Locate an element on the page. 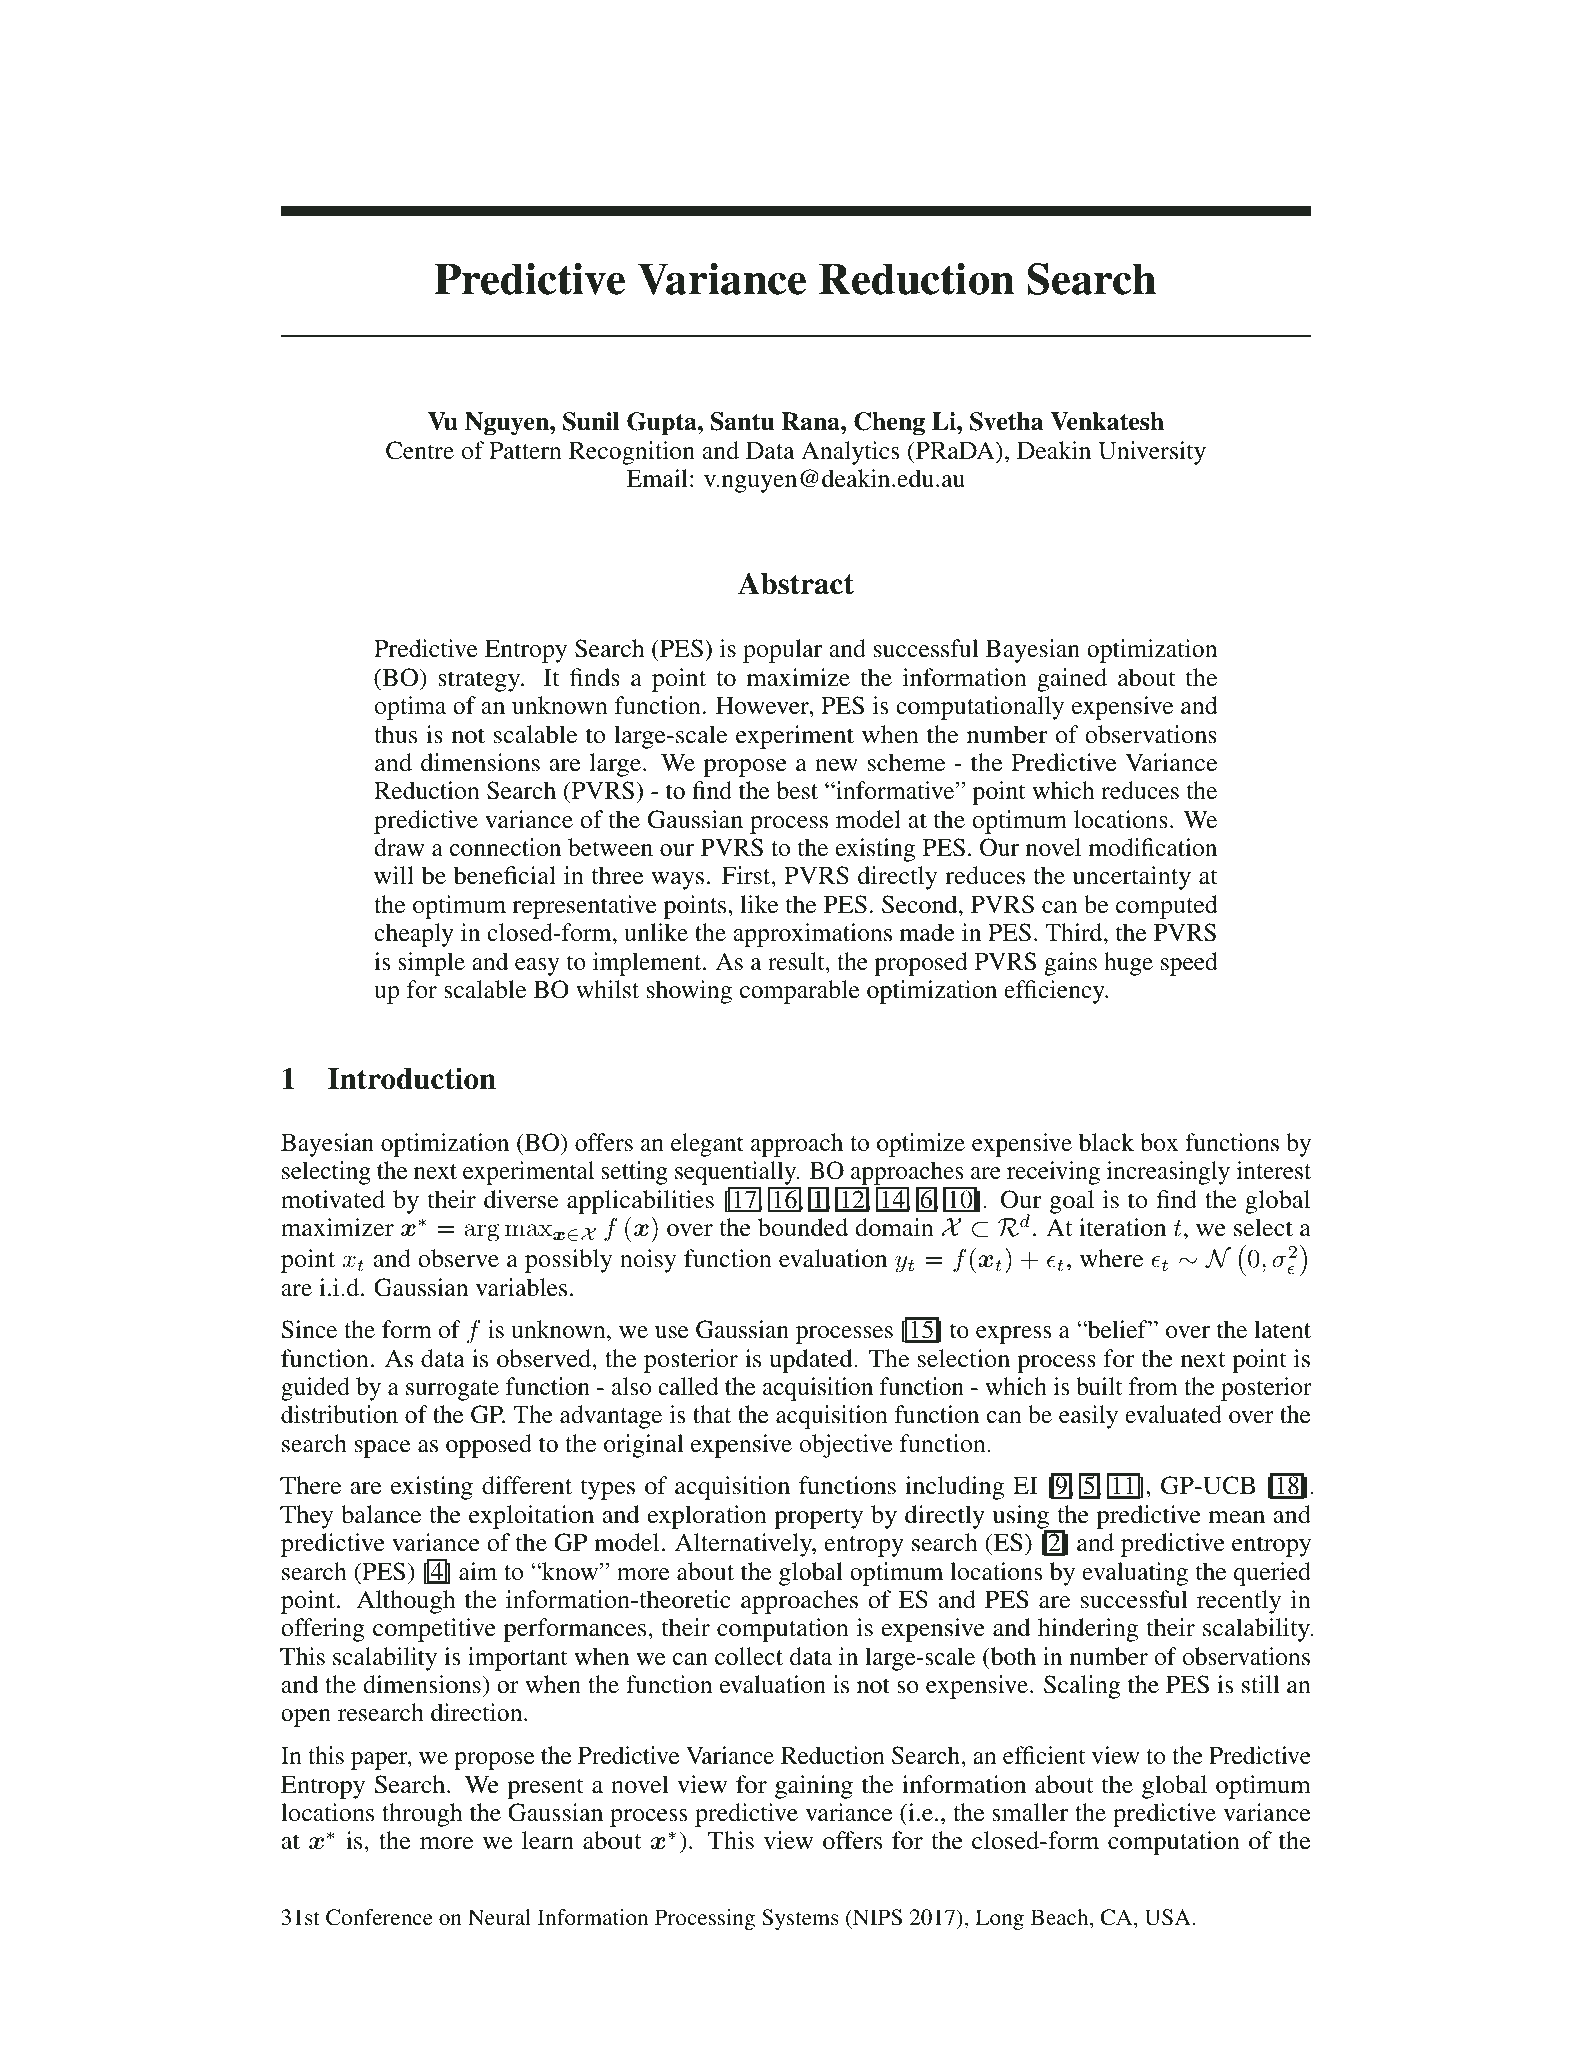 The image size is (1592, 2061). Centre is located at coordinates (420, 450).
